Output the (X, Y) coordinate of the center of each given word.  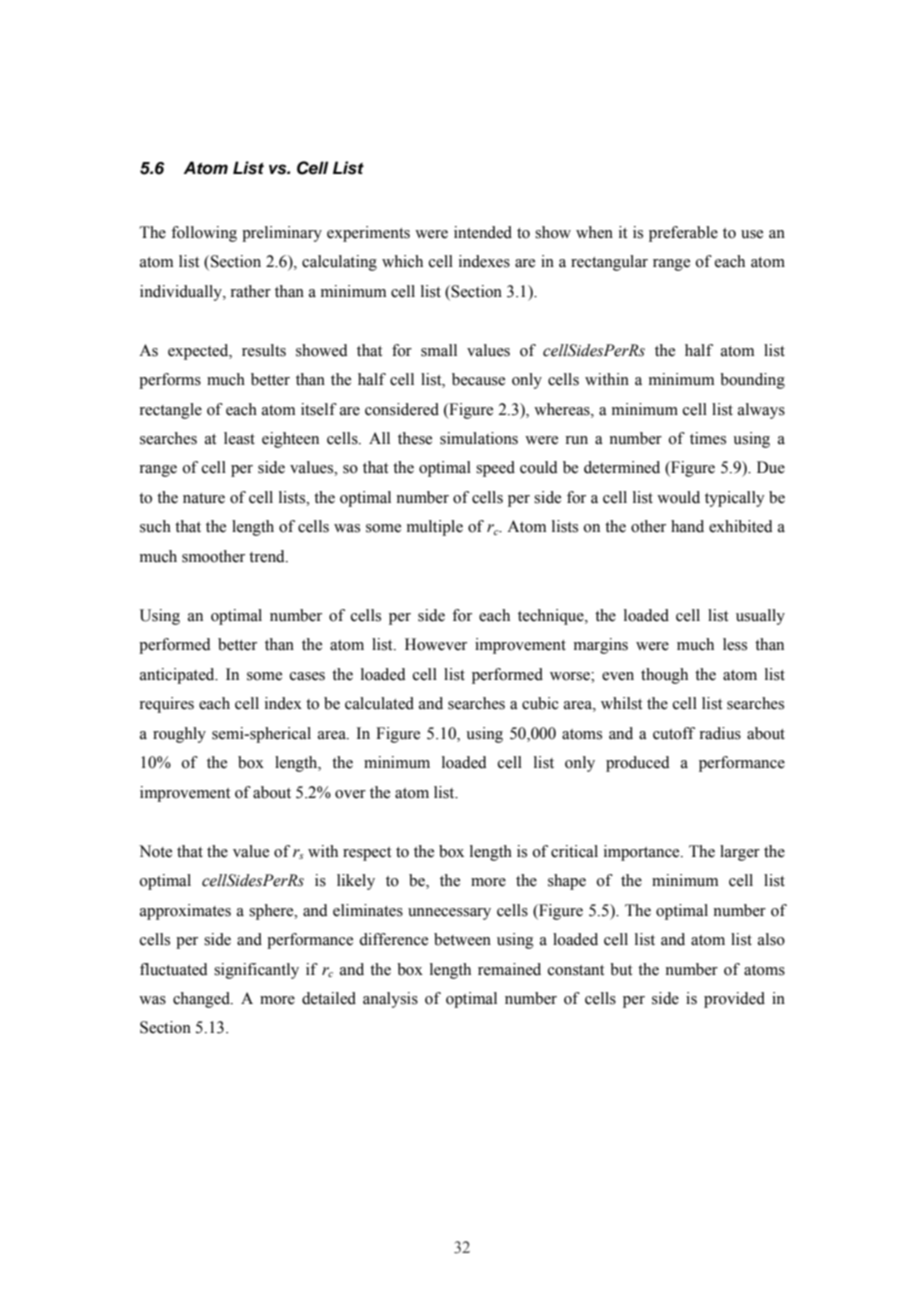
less (735, 644)
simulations (479, 438)
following (204, 234)
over (350, 794)
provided (734, 1000)
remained (509, 969)
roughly (179, 735)
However (436, 644)
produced (638, 764)
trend (268, 556)
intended (483, 232)
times (708, 438)
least (239, 438)
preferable (683, 234)
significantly (256, 971)
